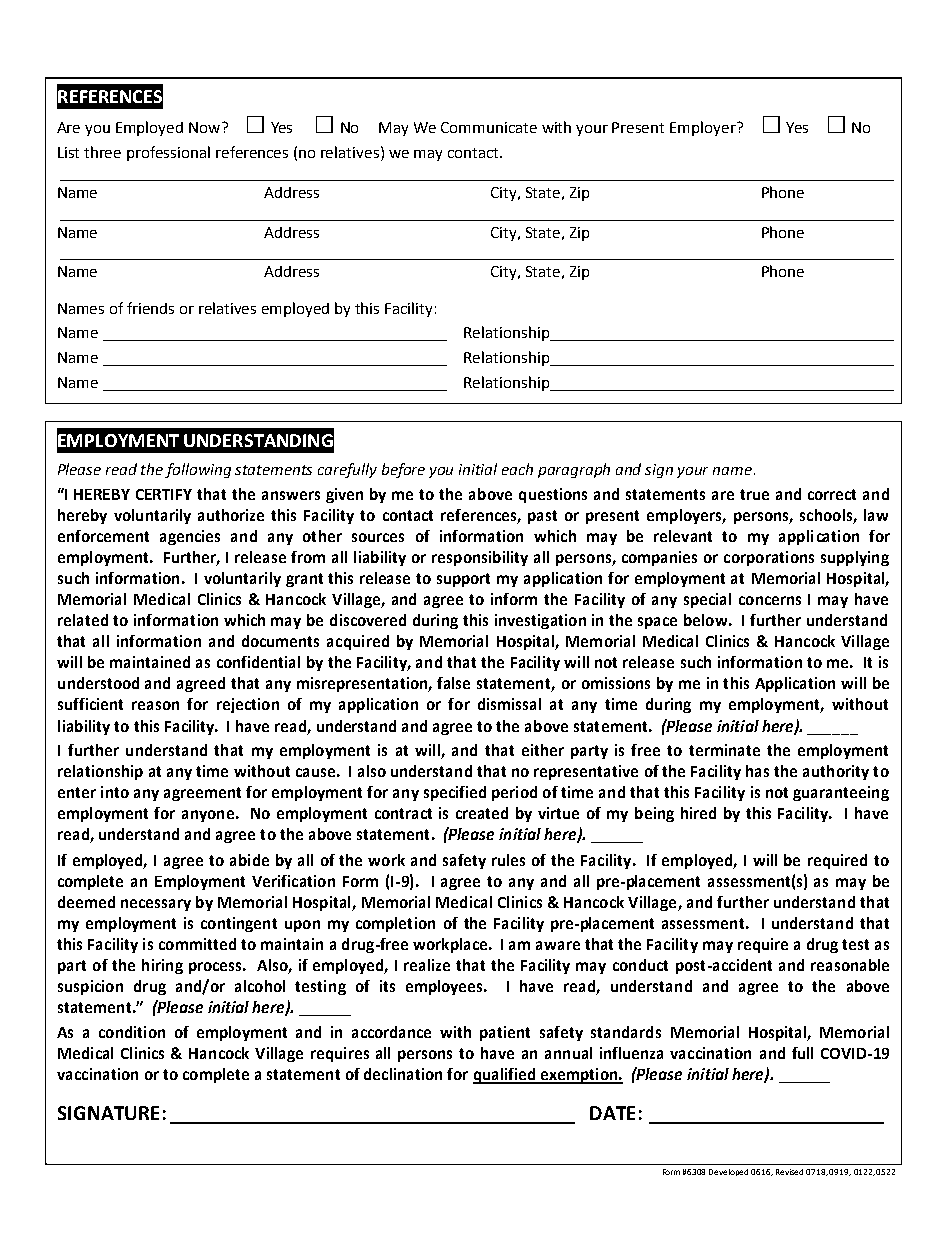 Image resolution: width=952 pixels, height=1233 pixels. Describe the element at coordinates (832, 494) in the image. I see `correct` at that location.
